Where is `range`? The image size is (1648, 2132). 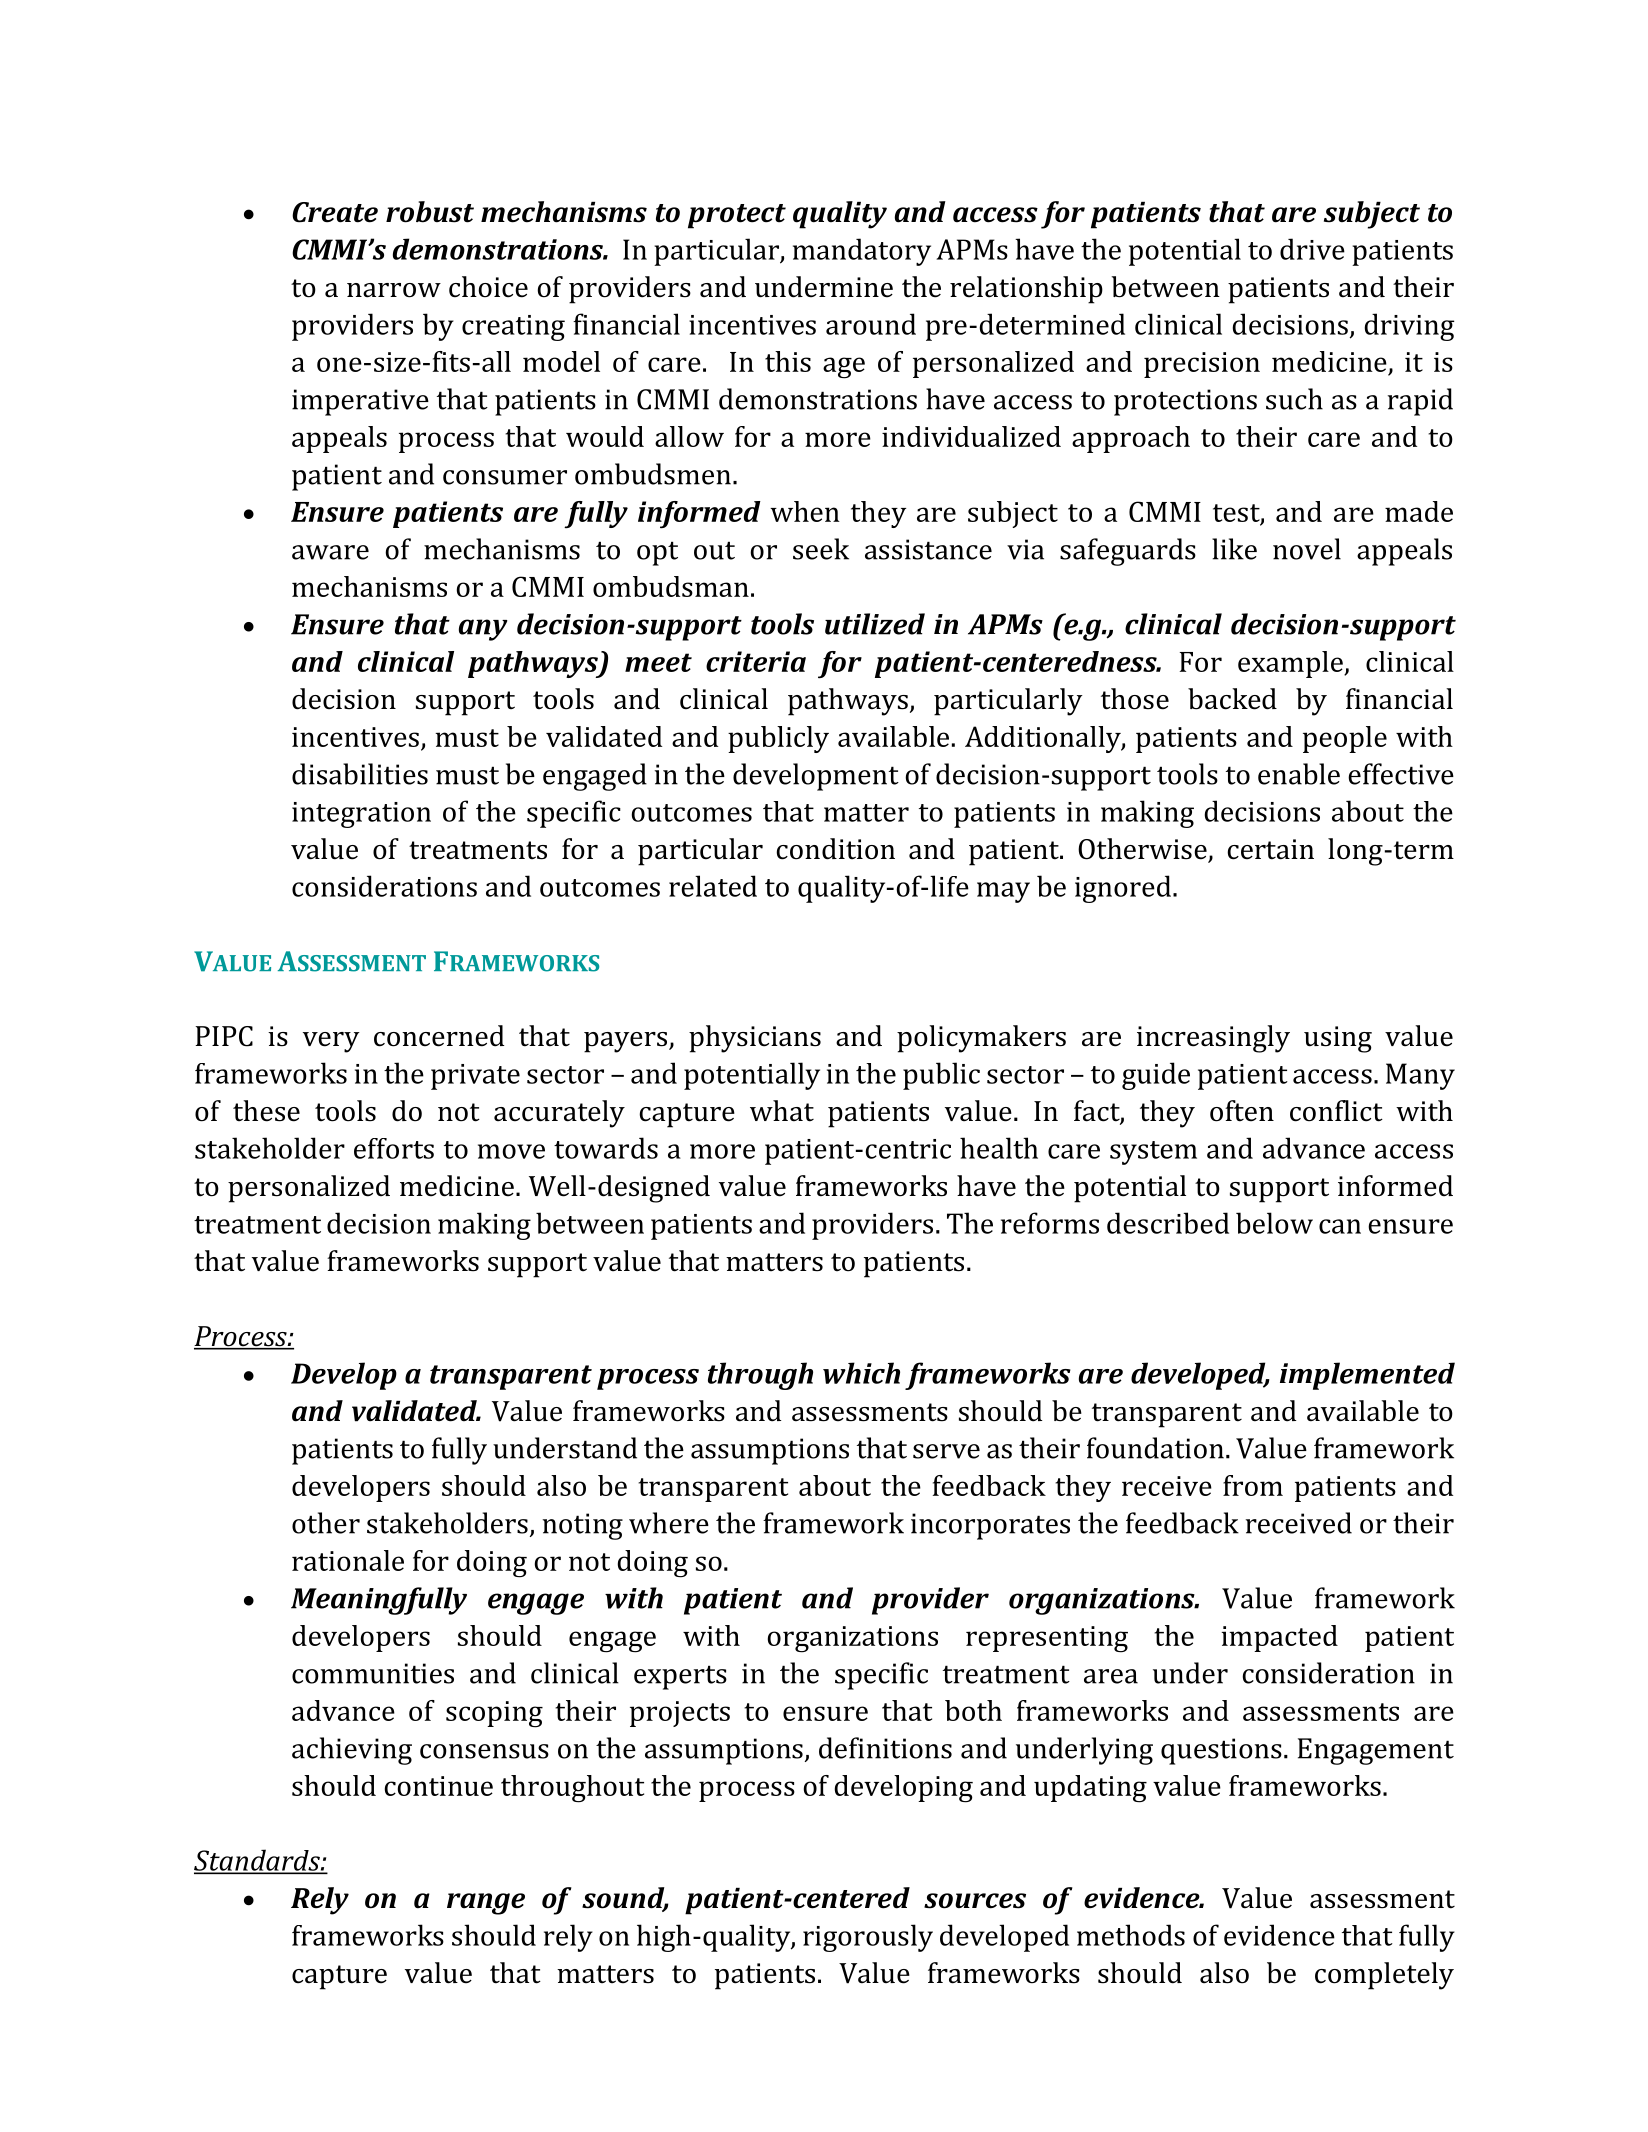 range is located at coordinates (486, 1904).
